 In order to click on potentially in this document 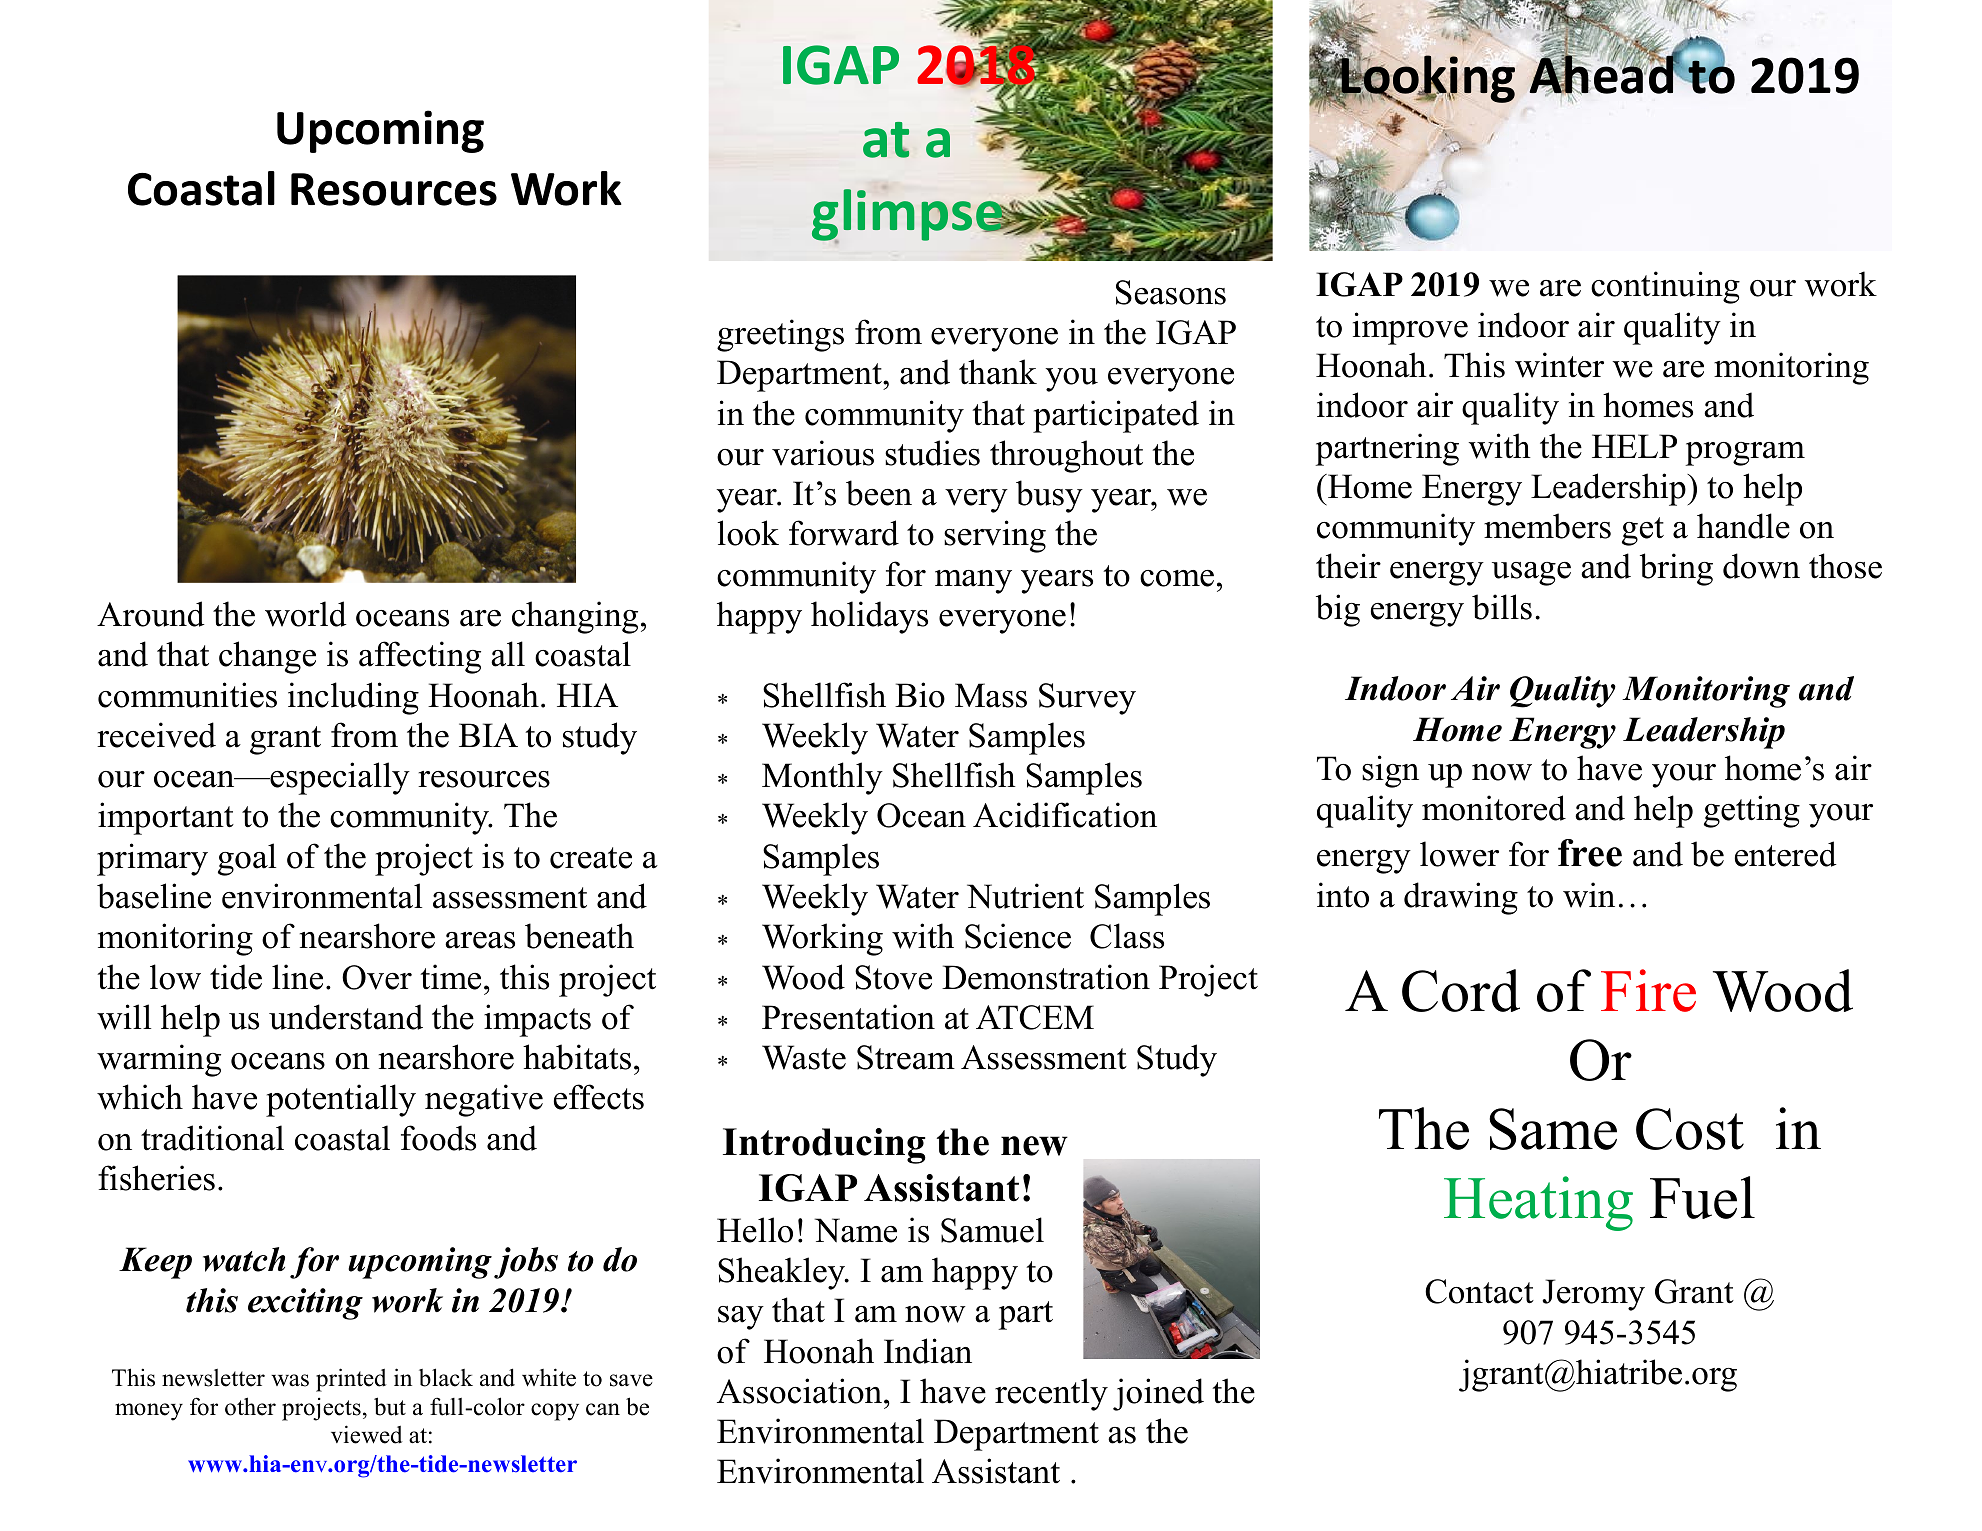, I will do `click(341, 1100)`.
